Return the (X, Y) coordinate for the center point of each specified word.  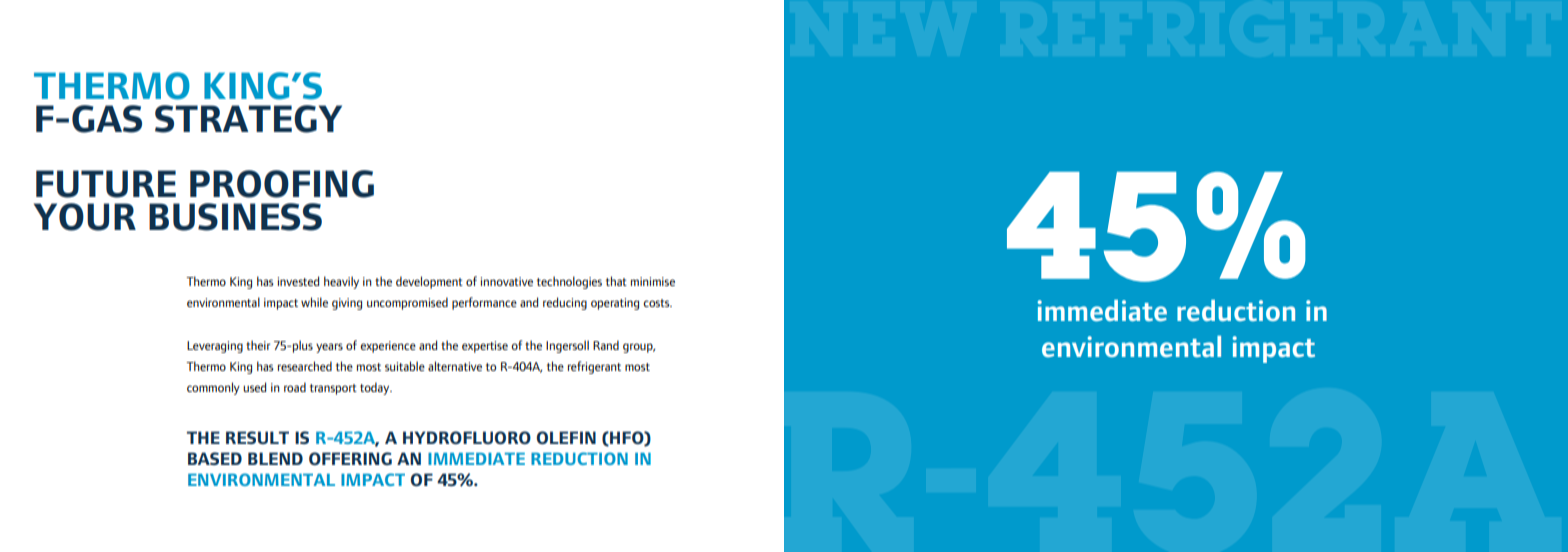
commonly (213, 388)
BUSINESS (235, 217)
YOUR (85, 217)
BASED (215, 458)
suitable (405, 366)
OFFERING (350, 458)
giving (347, 304)
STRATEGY (248, 119)
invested (298, 281)
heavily (341, 282)
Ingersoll (567, 346)
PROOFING (282, 184)
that (616, 281)
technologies (569, 282)
